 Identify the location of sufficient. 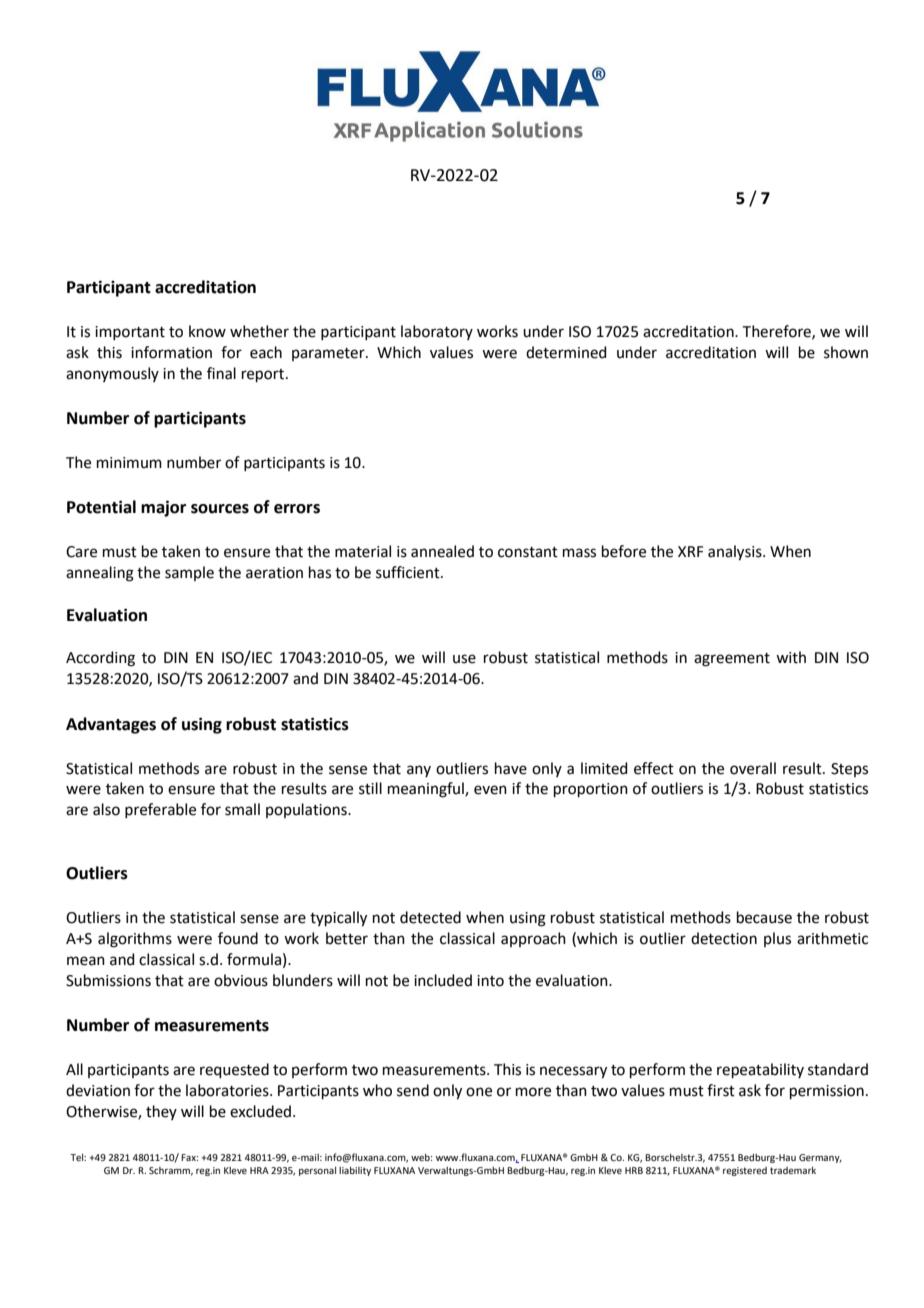
(409, 572).
